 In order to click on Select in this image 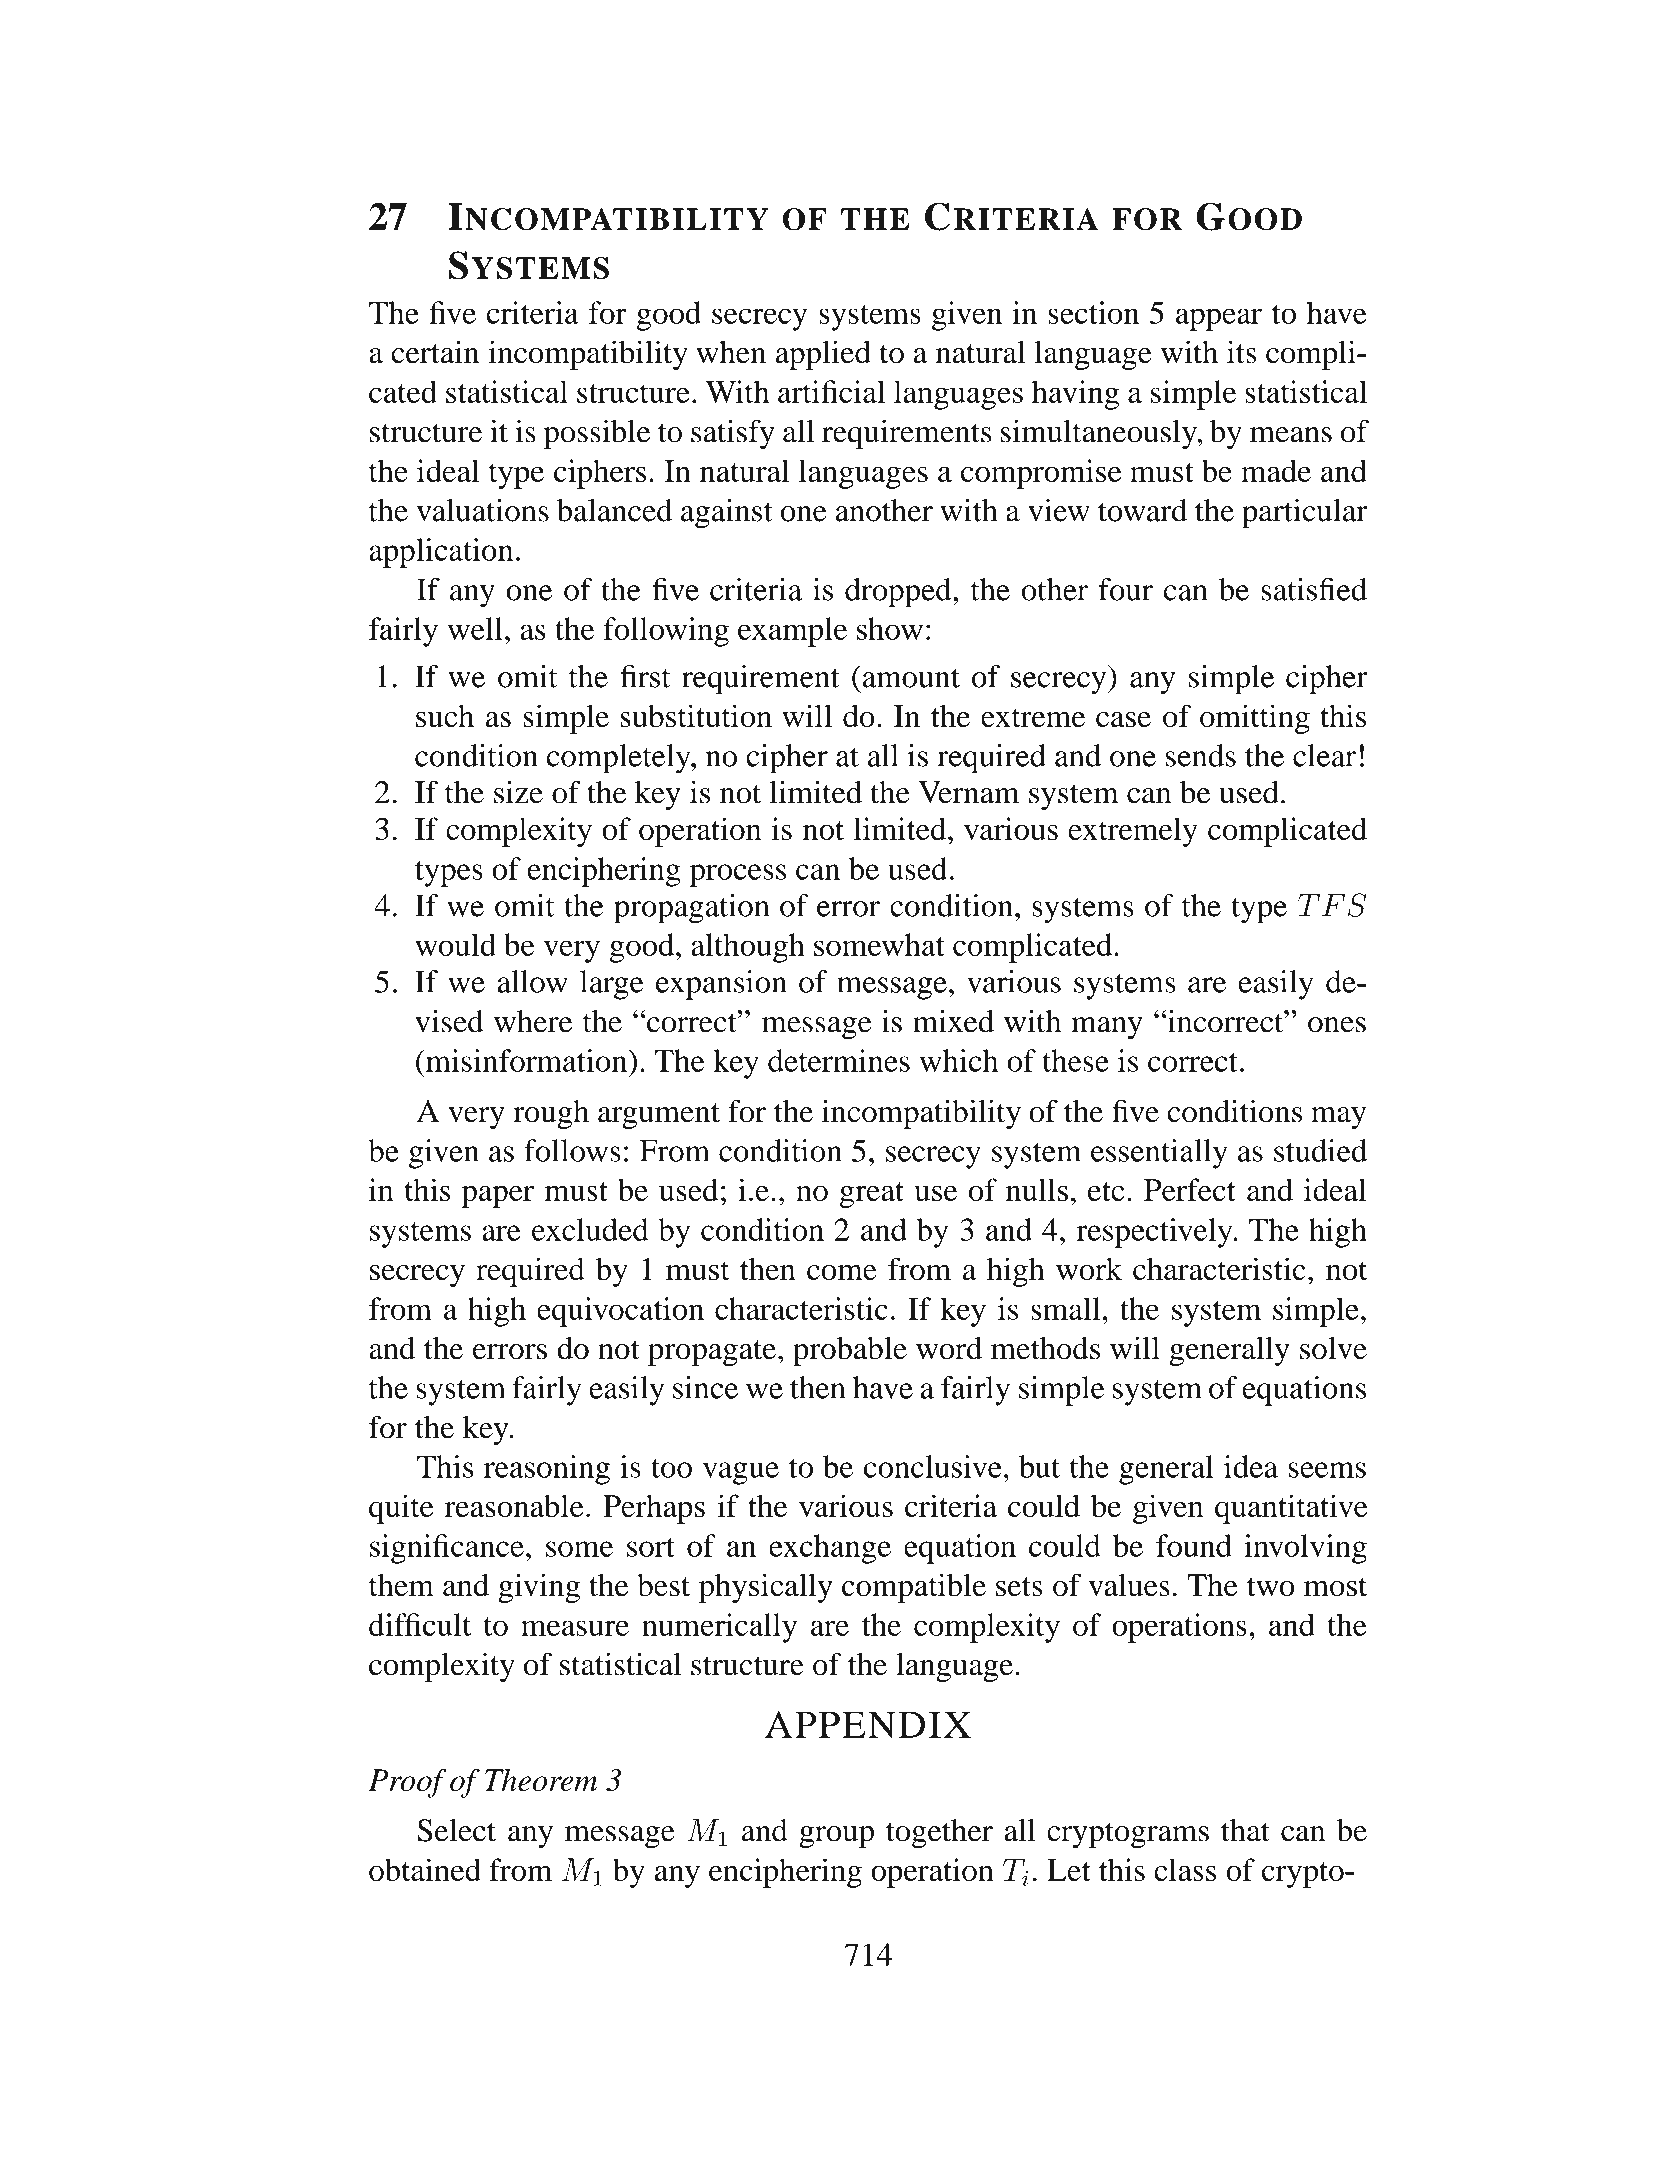, I will do `click(456, 1830)`.
